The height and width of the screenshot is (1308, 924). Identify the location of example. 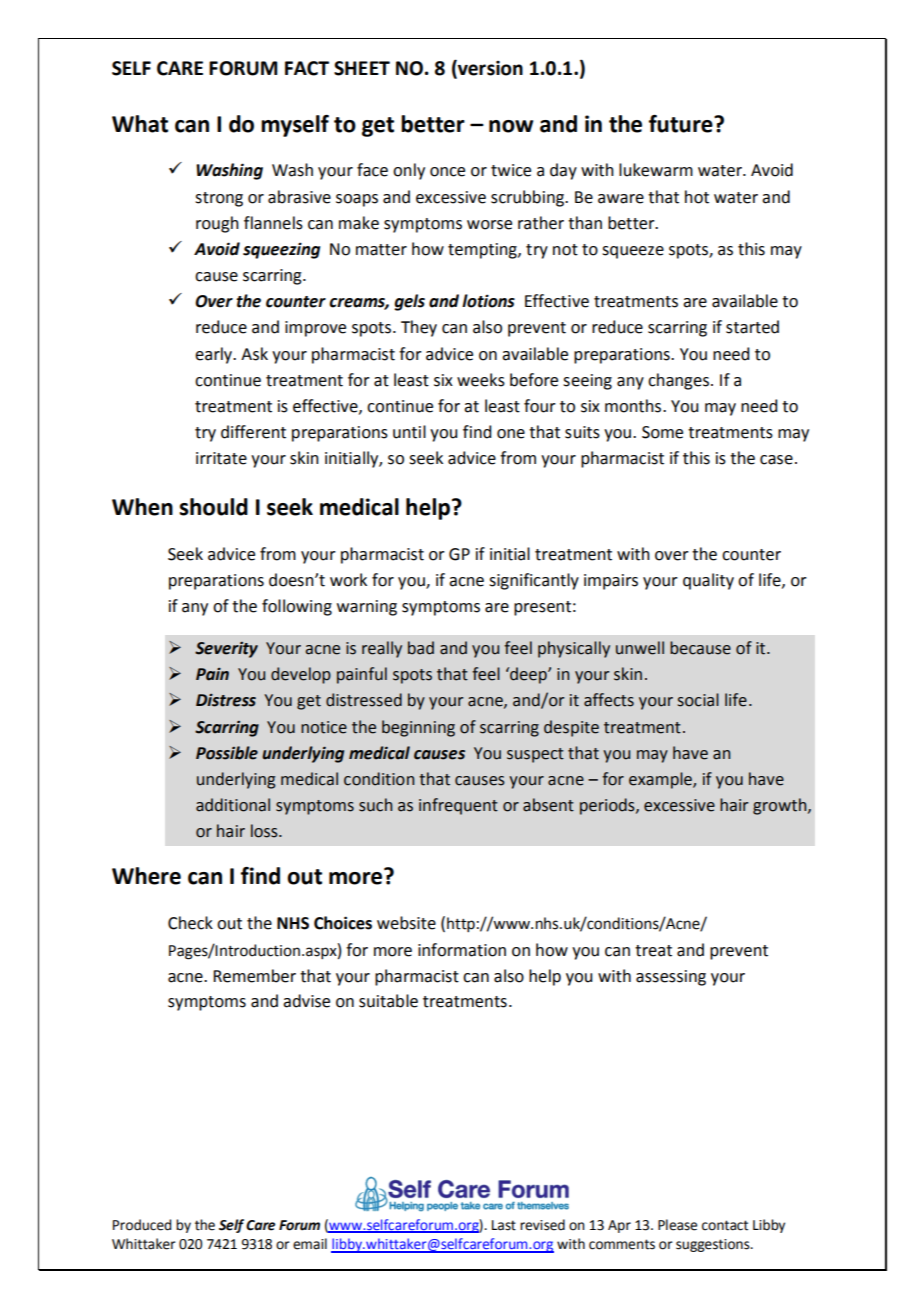
(661, 780).
